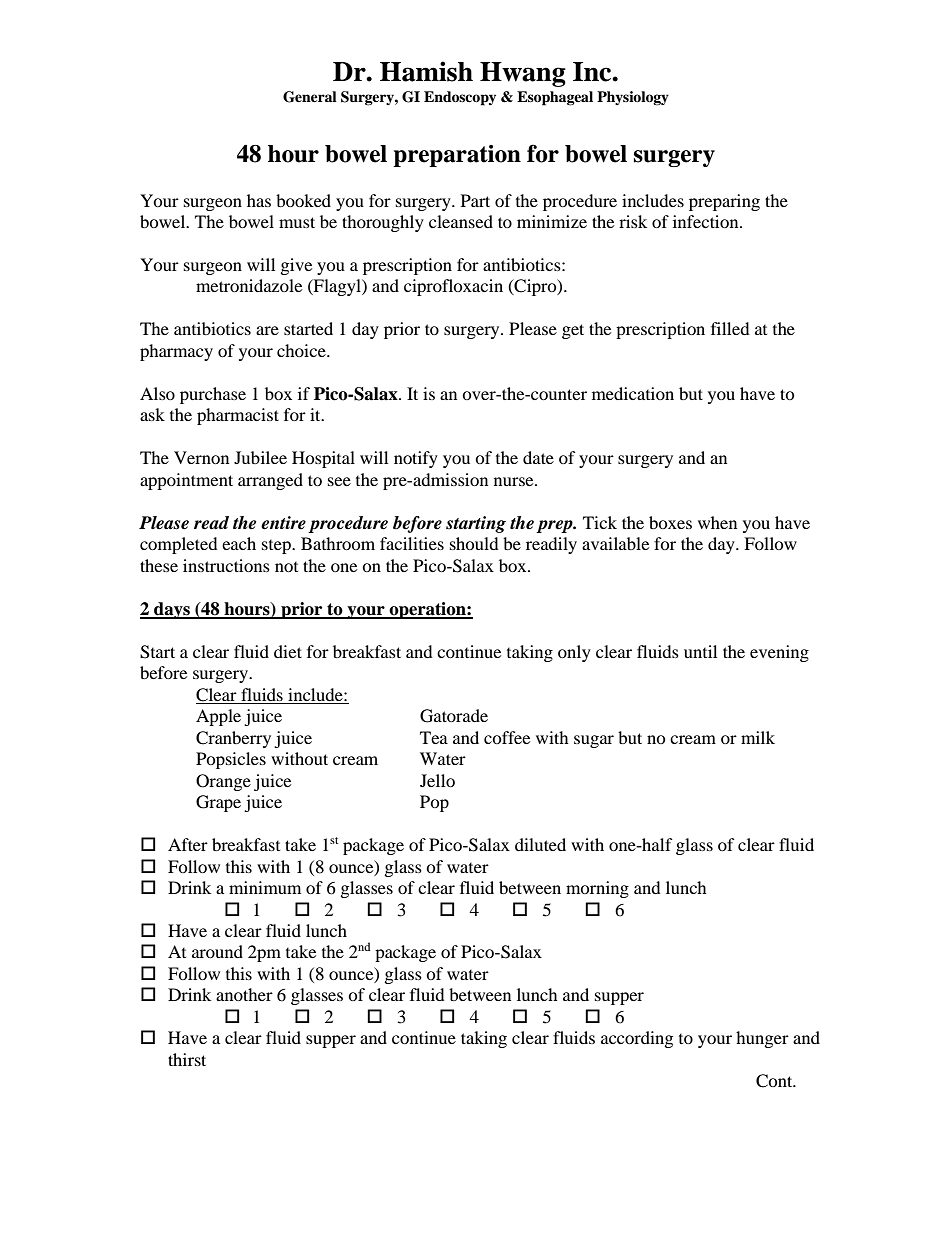 The height and width of the screenshot is (1233, 952). Describe the element at coordinates (573, 331) in the screenshot. I see `get` at that location.
